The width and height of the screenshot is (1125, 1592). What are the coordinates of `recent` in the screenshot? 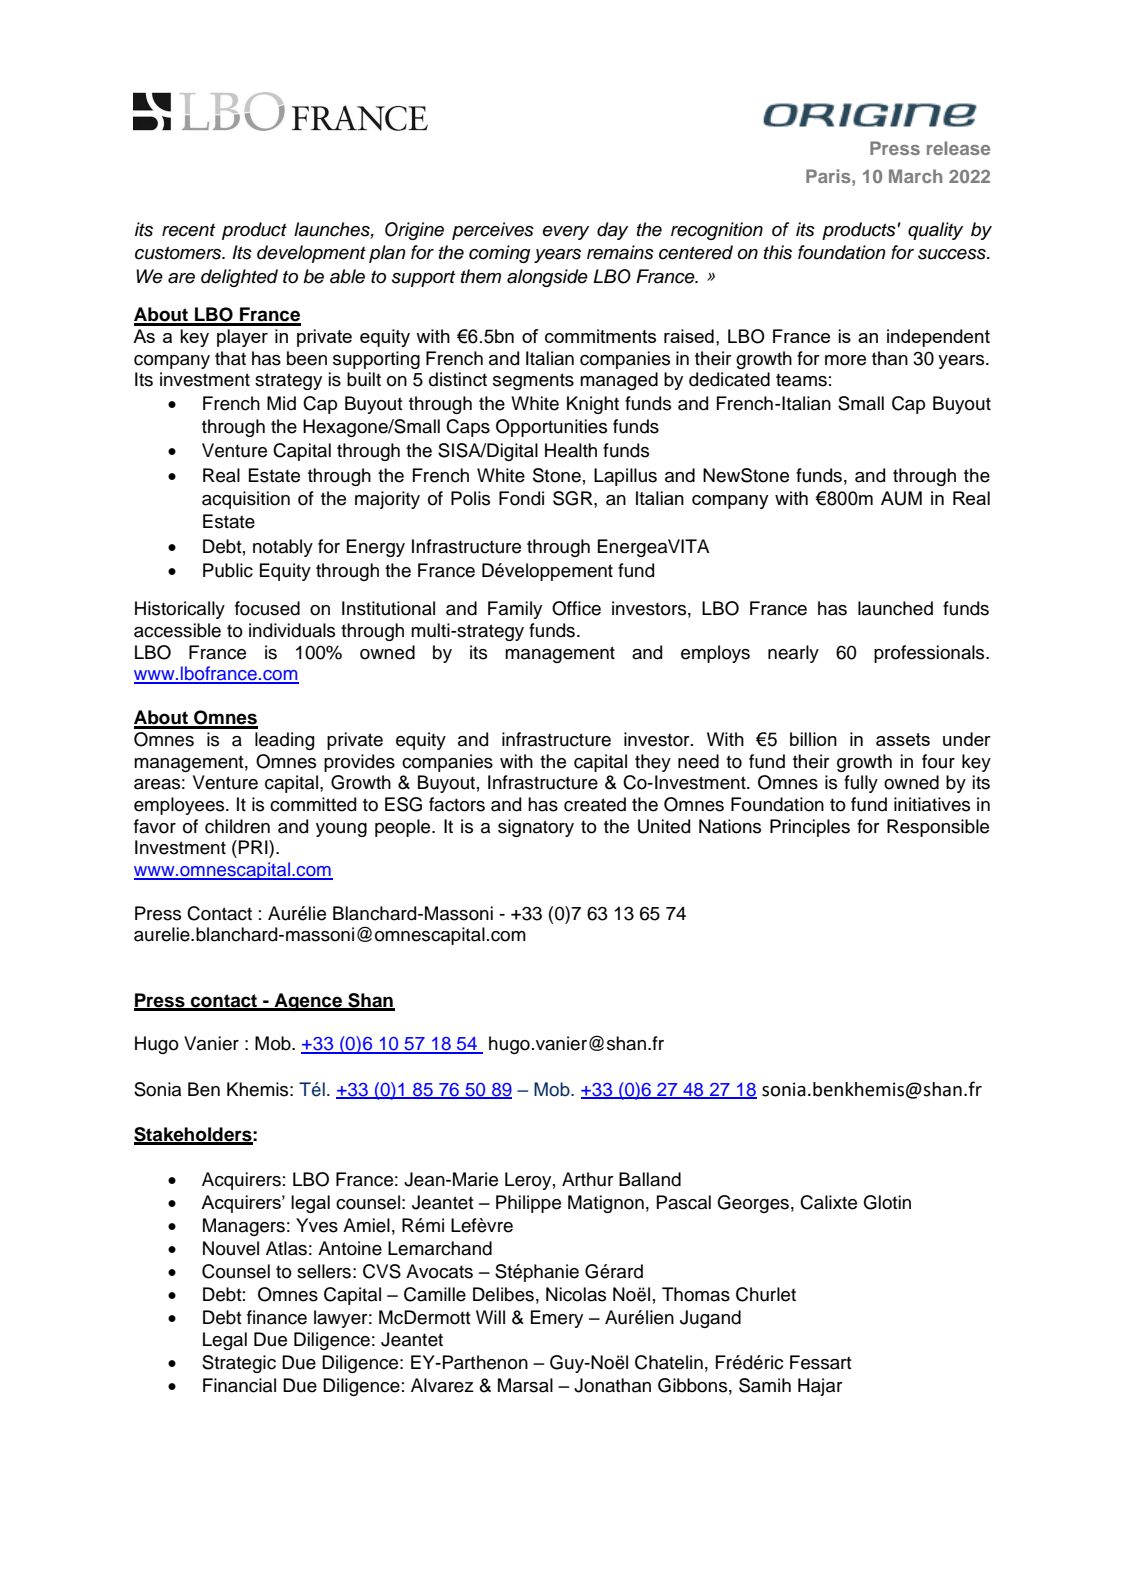 It's located at (189, 230).
